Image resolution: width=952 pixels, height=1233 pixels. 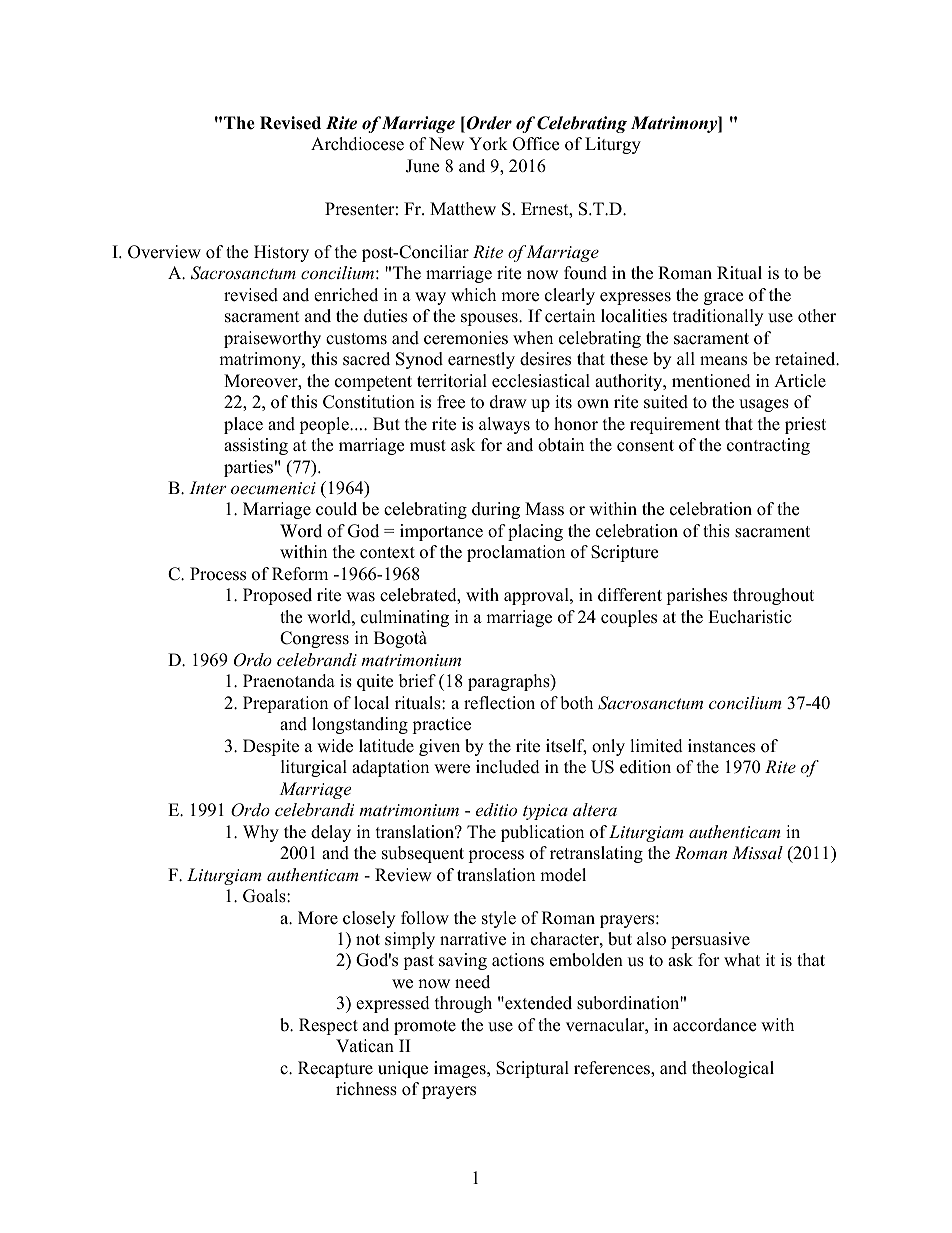 What do you see at coordinates (285, 704) in the document?
I see `Preparation` at bounding box center [285, 704].
